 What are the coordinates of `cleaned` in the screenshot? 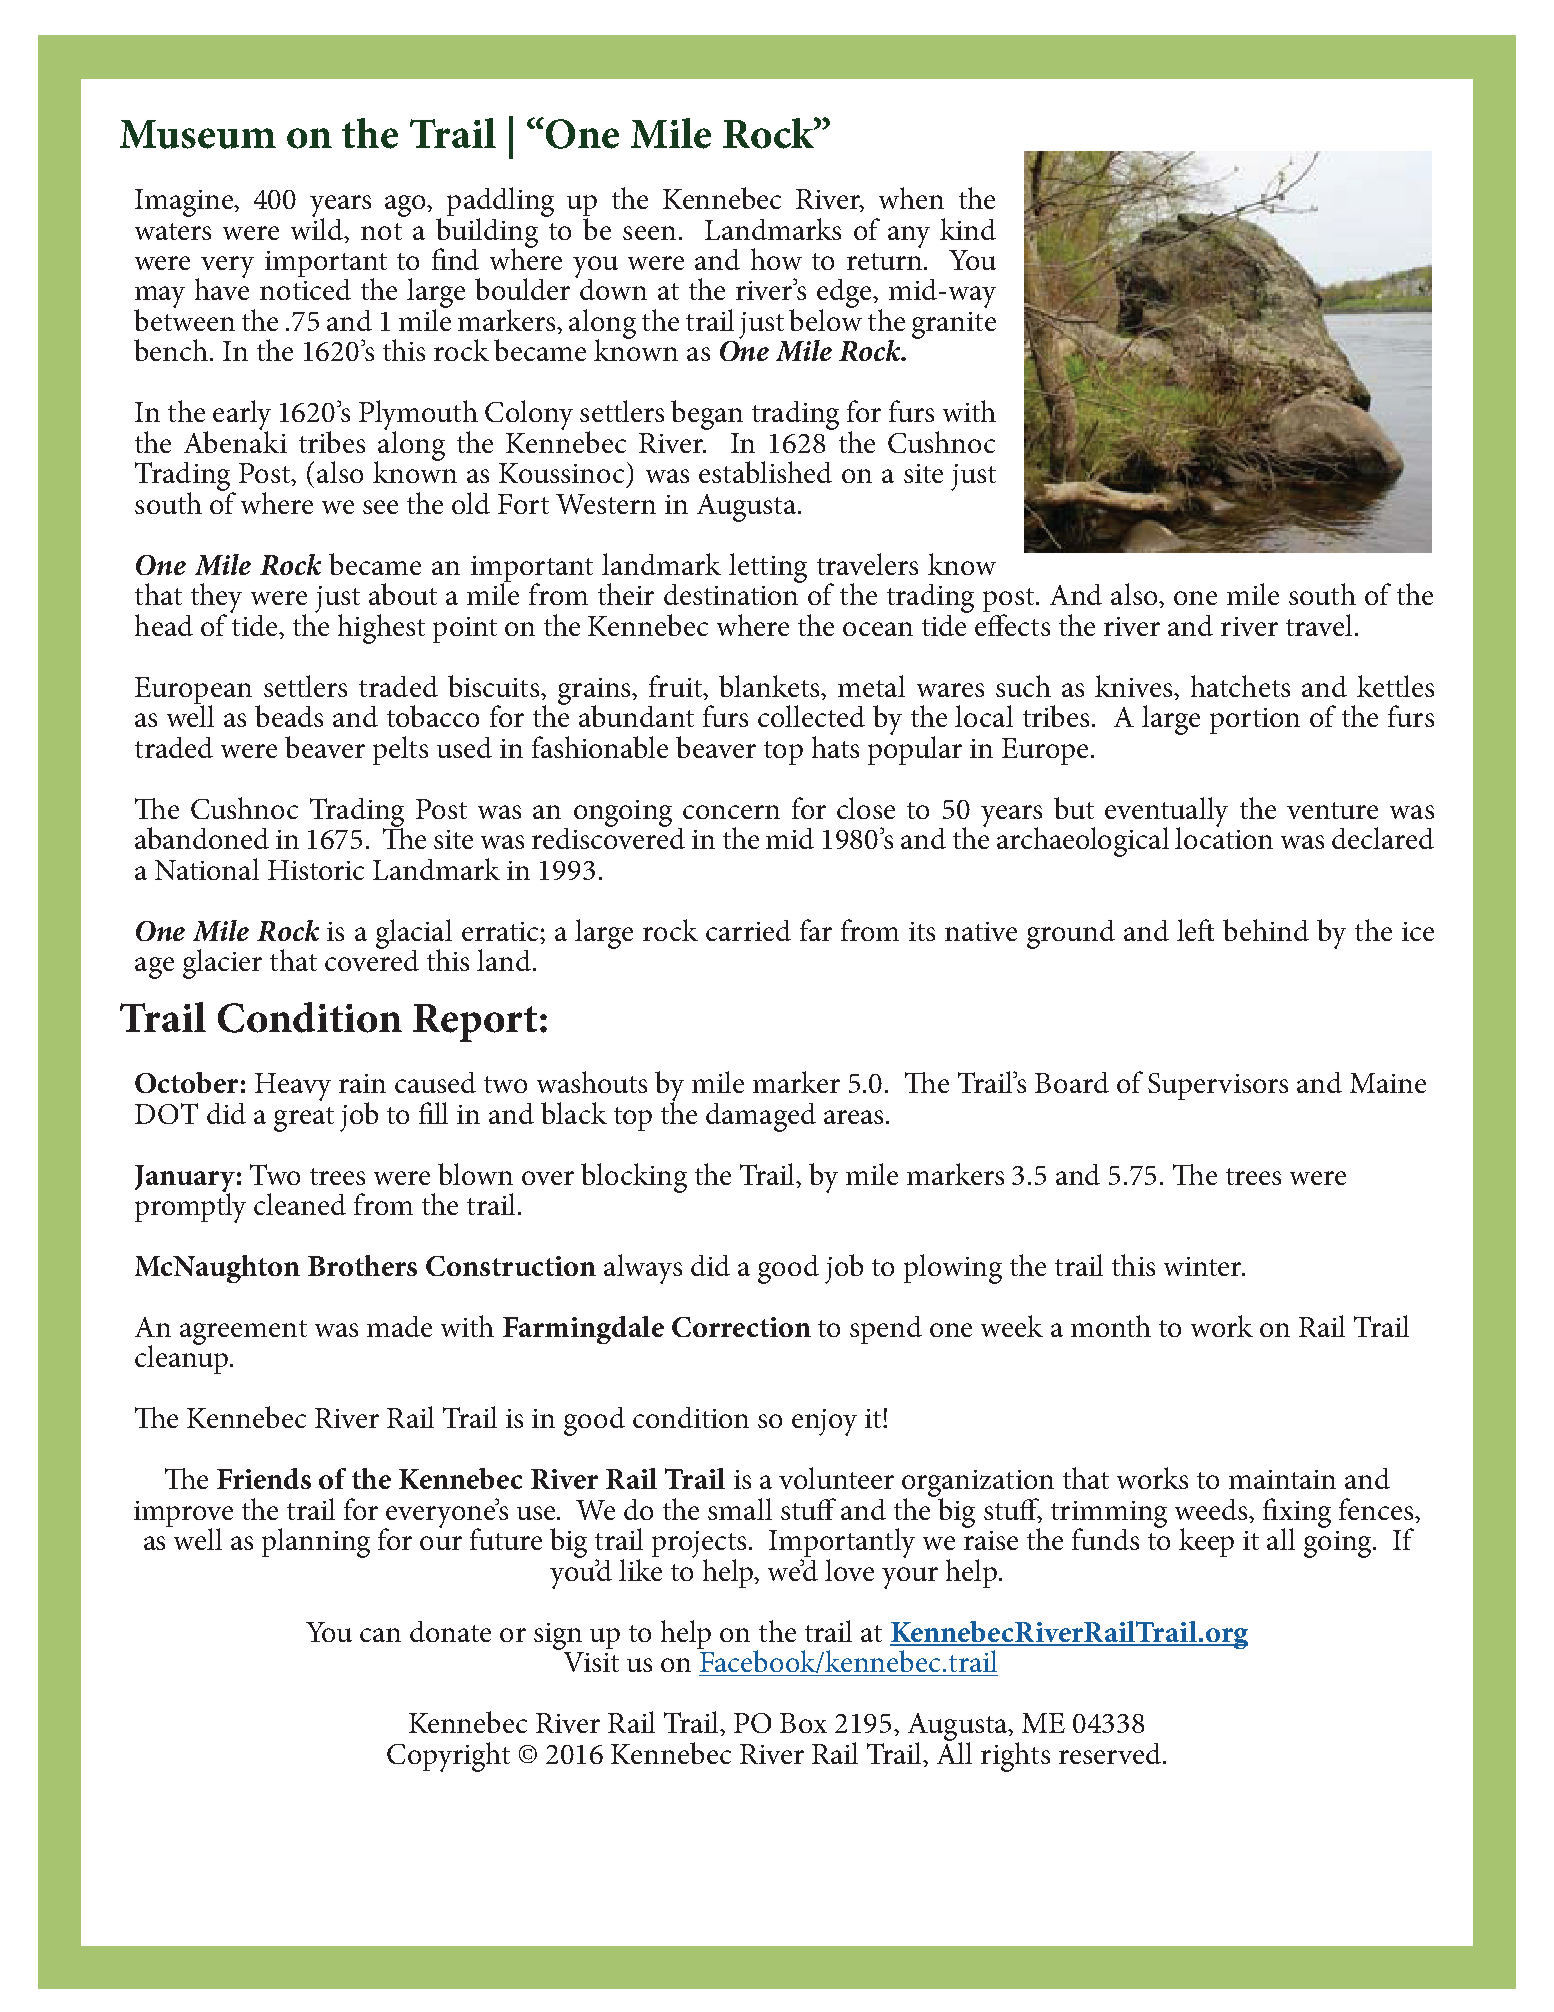 It's located at (300, 1204).
